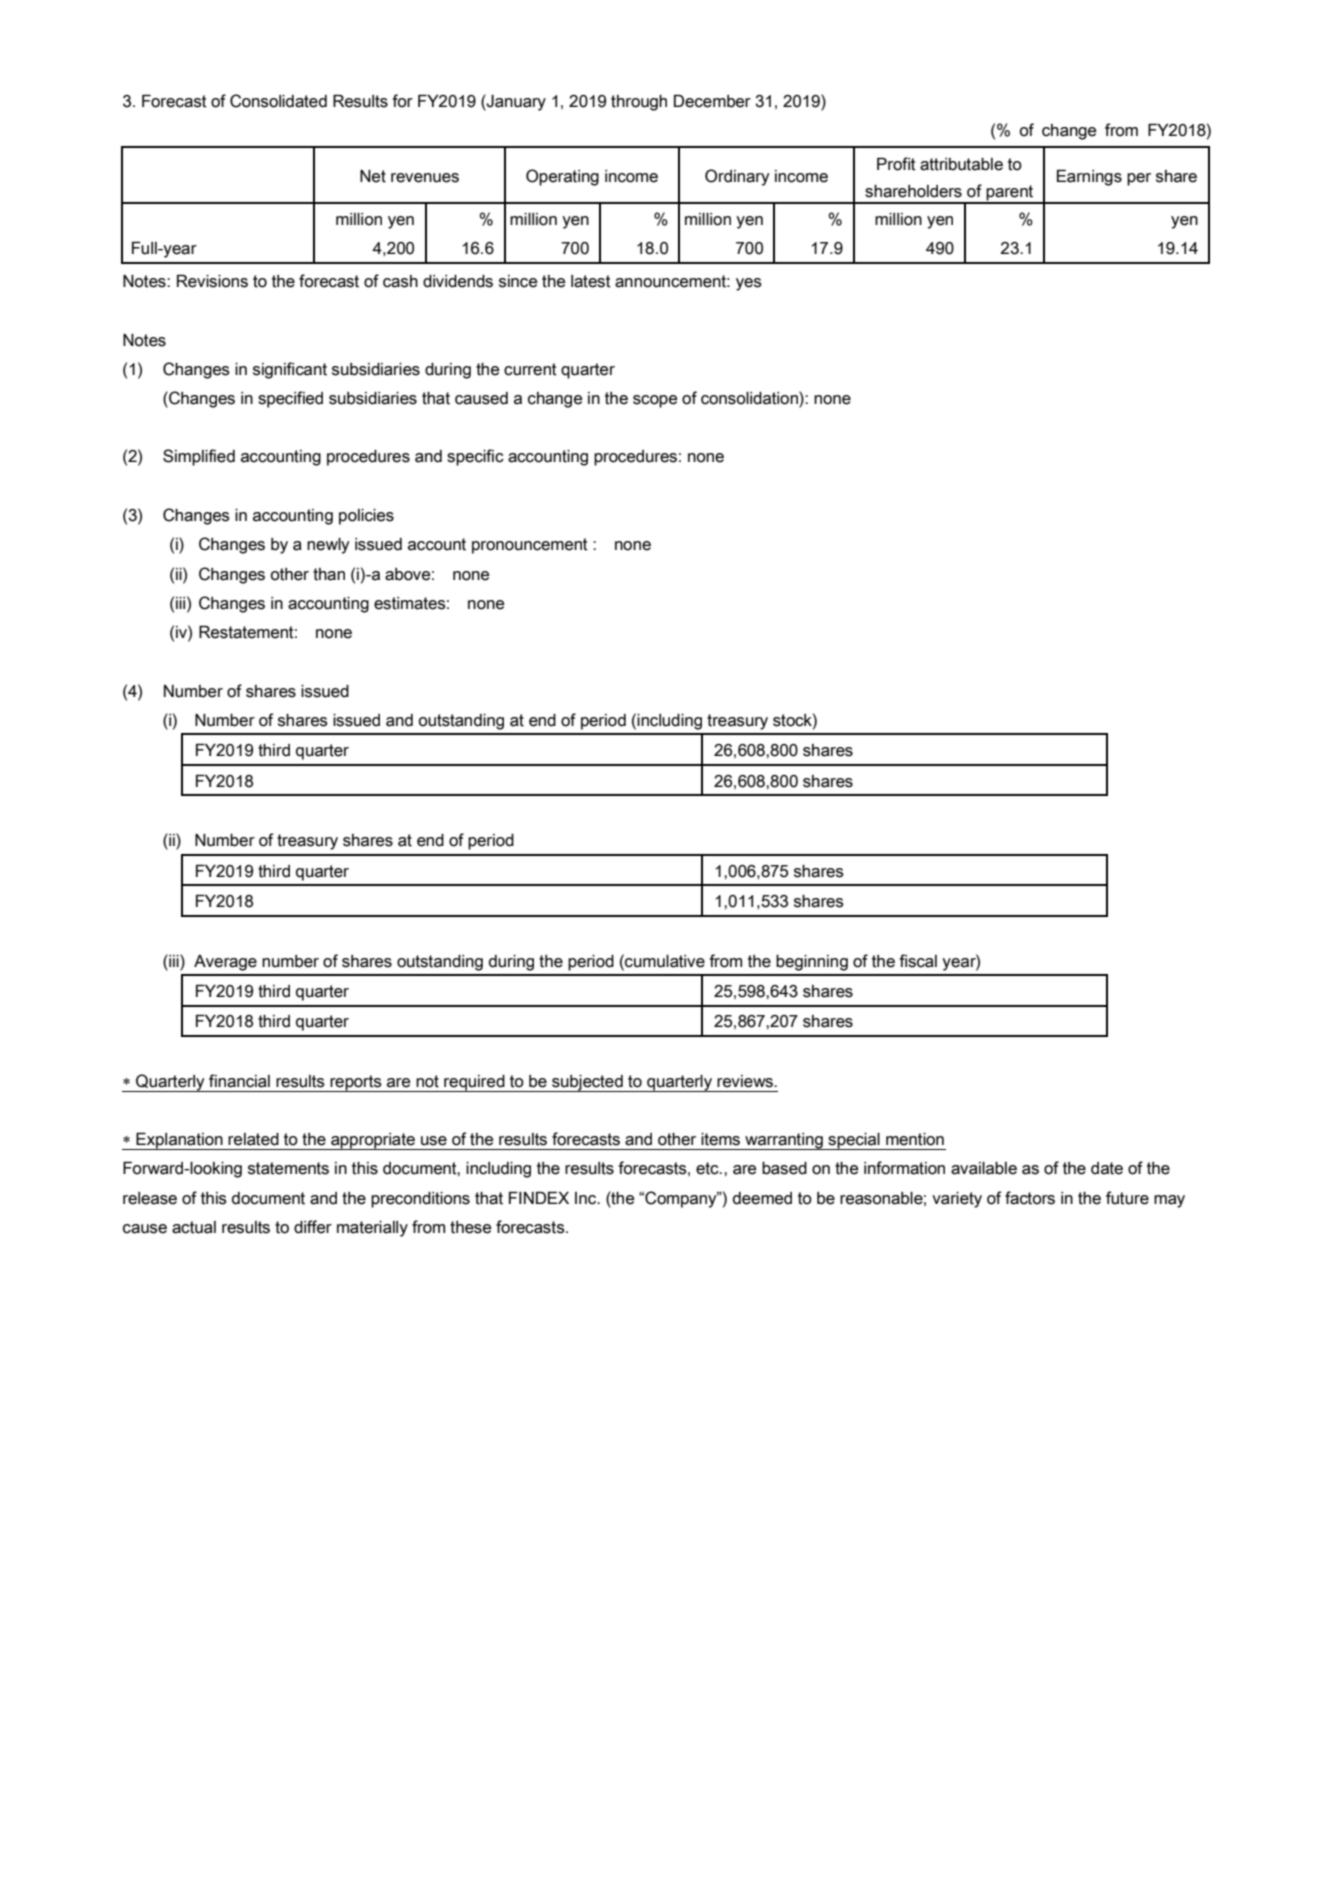 This screenshot has width=1332, height=1884. Describe the element at coordinates (812, 963) in the screenshot. I see `beginning` at that location.
